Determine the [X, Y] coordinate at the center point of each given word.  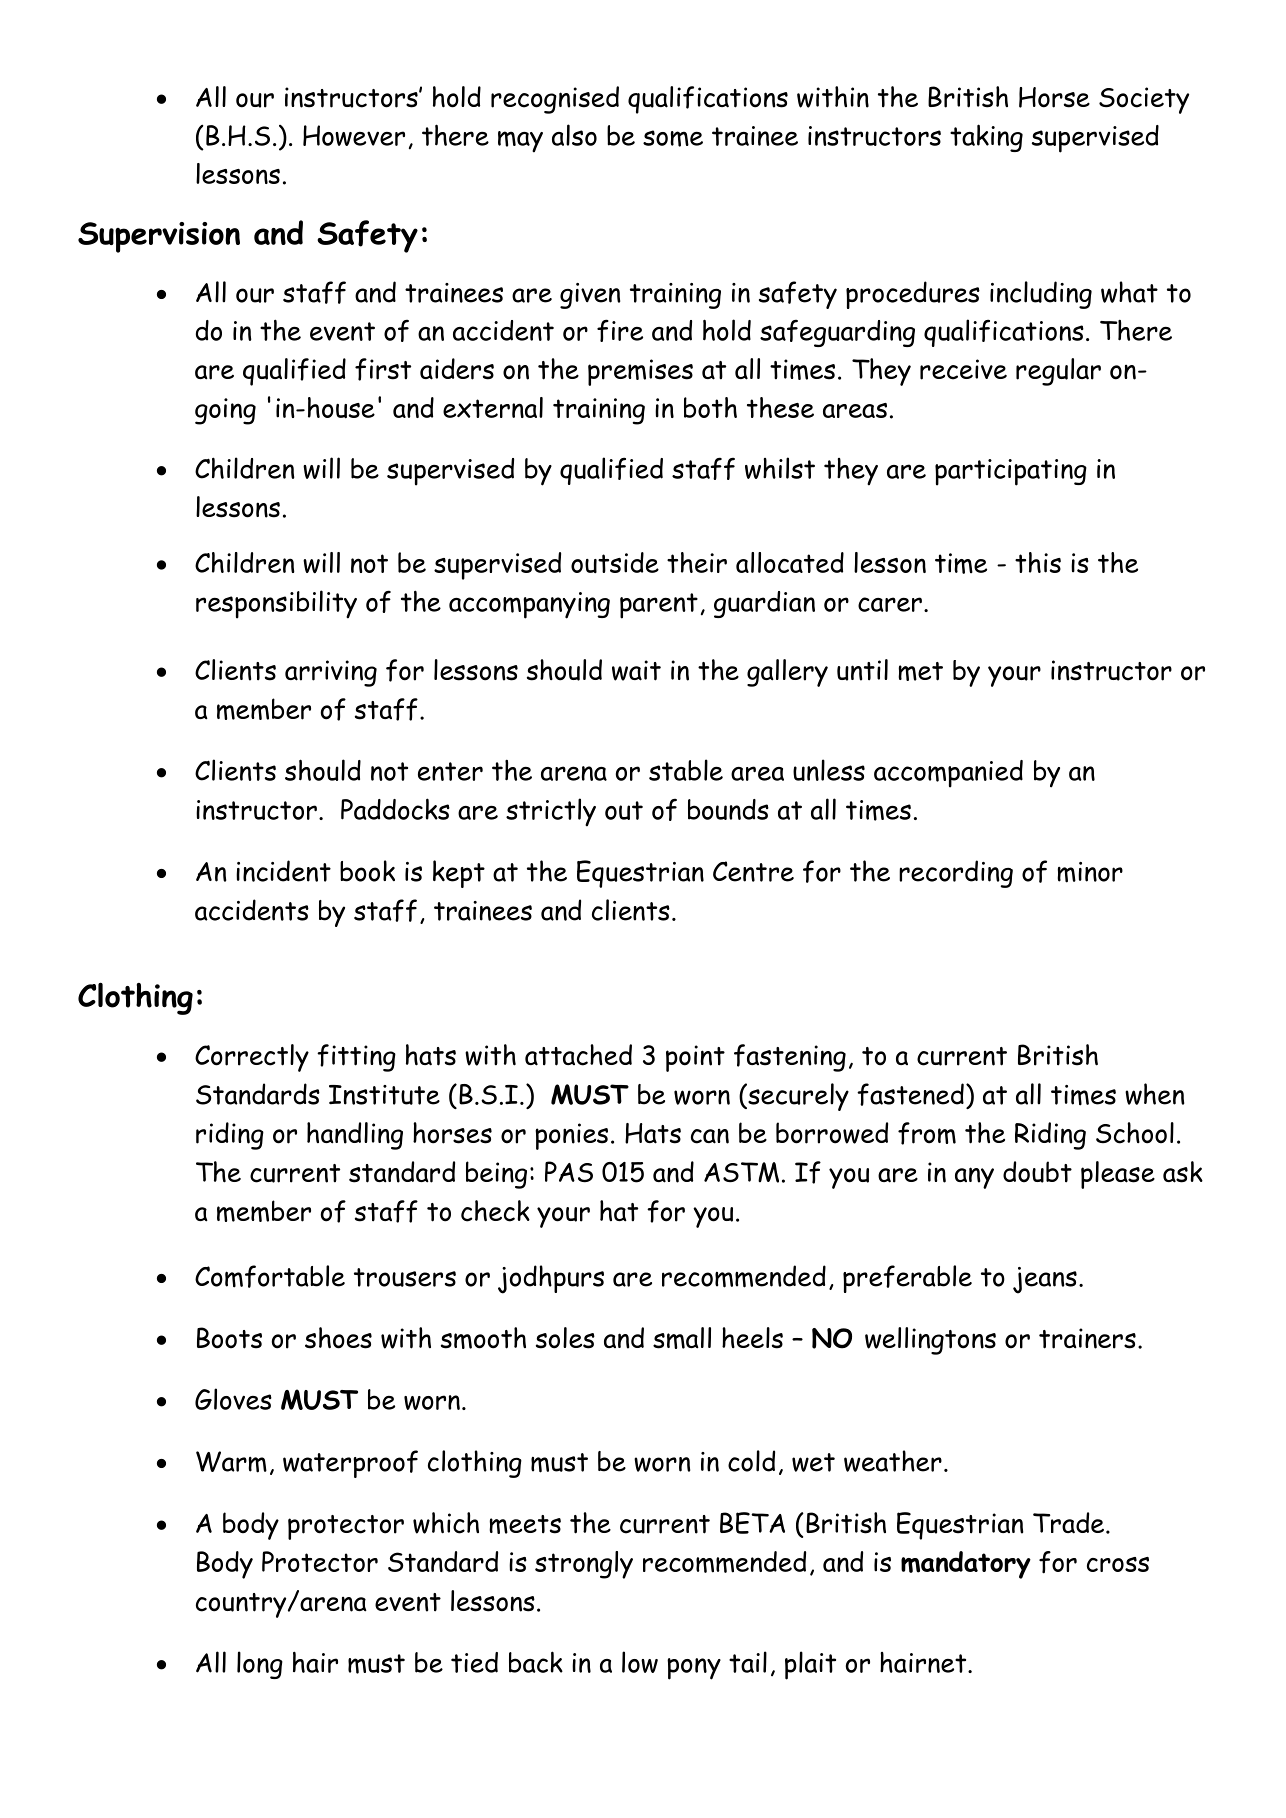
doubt [1037, 1172]
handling [355, 1136]
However [354, 135]
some [673, 138]
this [1038, 562]
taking [986, 138]
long [260, 1665]
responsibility [276, 604]
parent [659, 606]
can [710, 1136]
